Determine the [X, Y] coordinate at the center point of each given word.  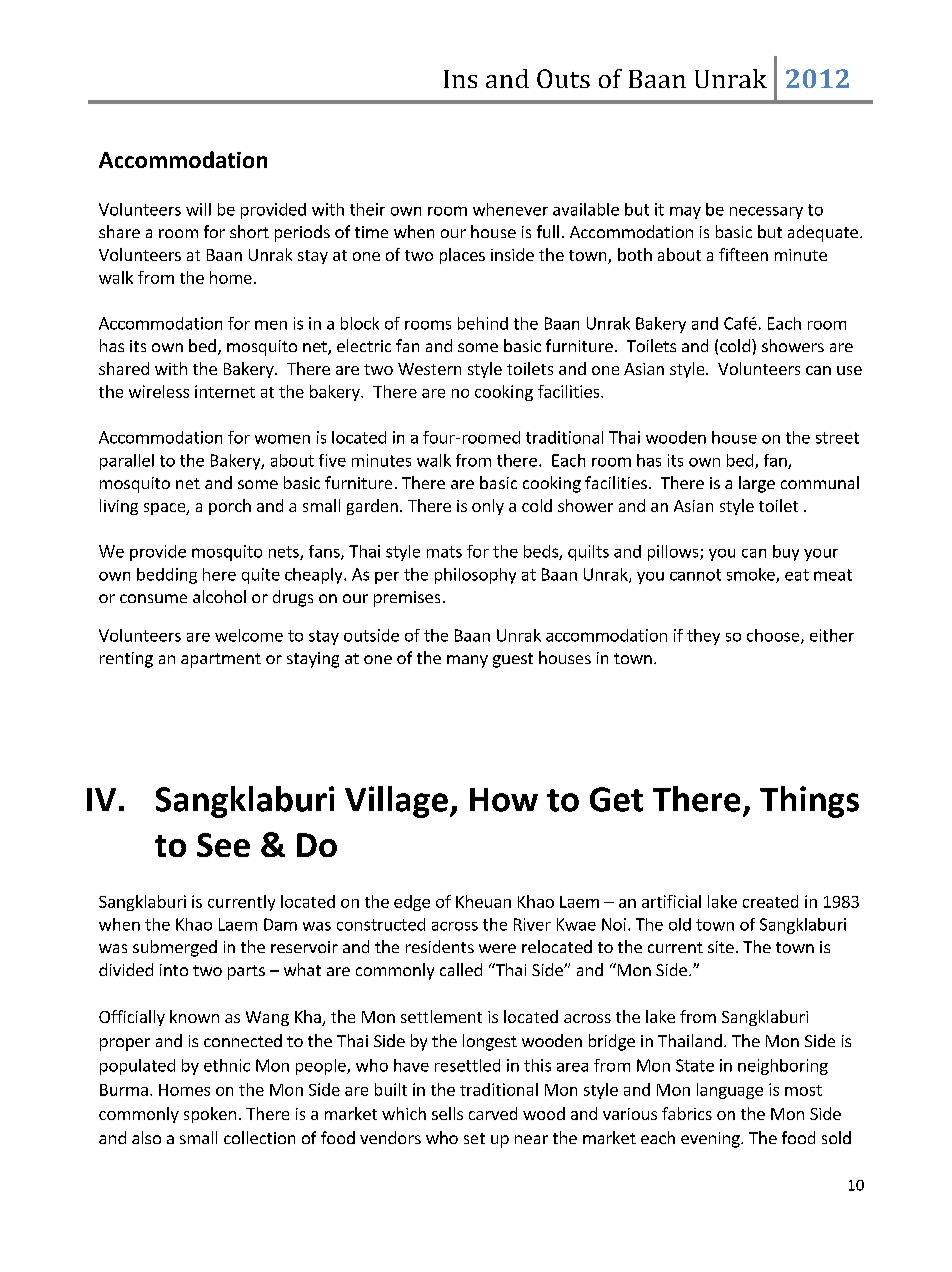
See [223, 845]
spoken [210, 1115]
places [462, 256]
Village [396, 802]
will [198, 209]
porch [230, 507]
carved [493, 1113]
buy [786, 553]
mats [444, 552]
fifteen [743, 254]
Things [809, 802]
